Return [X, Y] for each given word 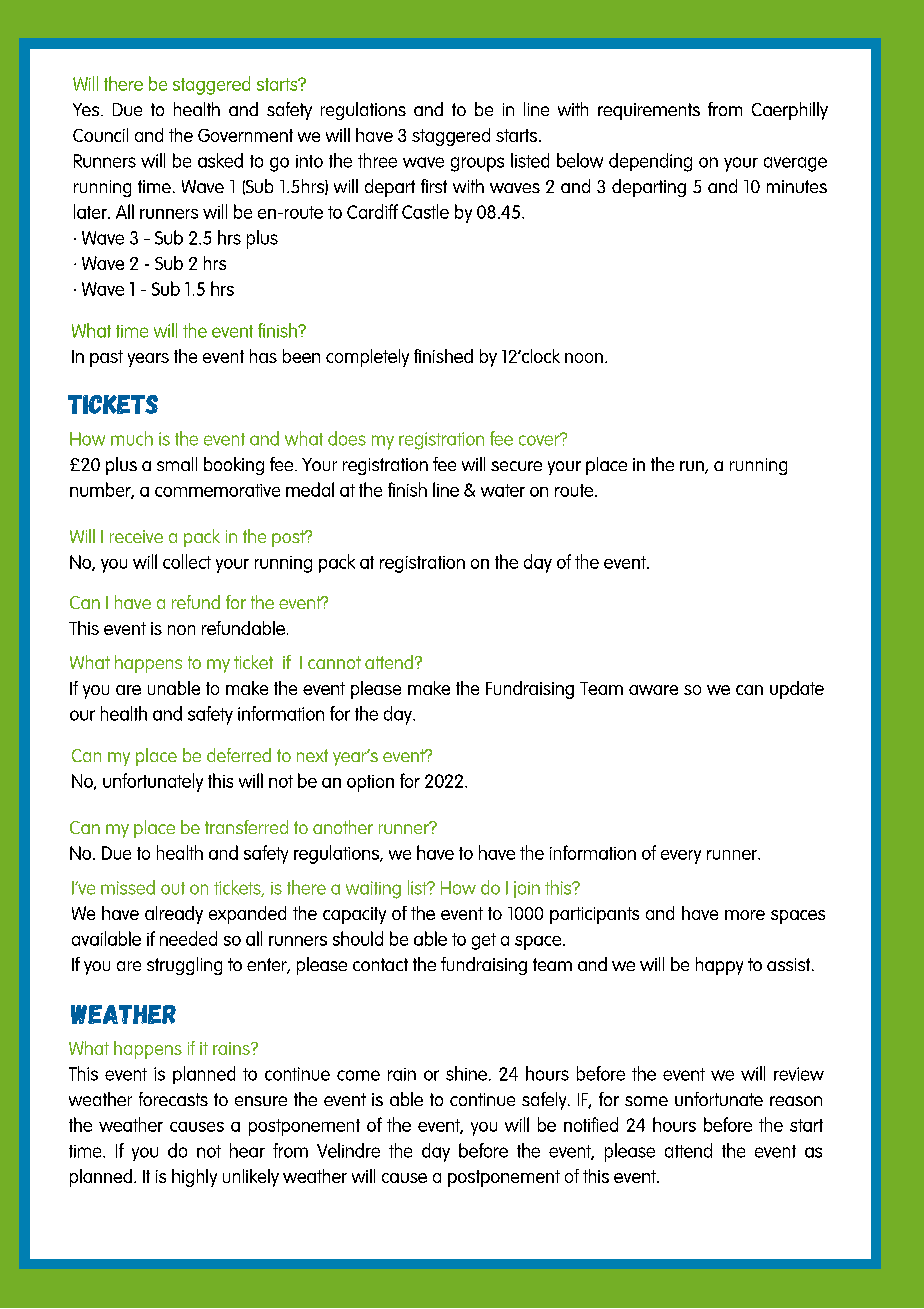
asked [220, 160]
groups [477, 164]
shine [466, 1073]
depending [650, 162]
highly [194, 1178]
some [646, 1101]
